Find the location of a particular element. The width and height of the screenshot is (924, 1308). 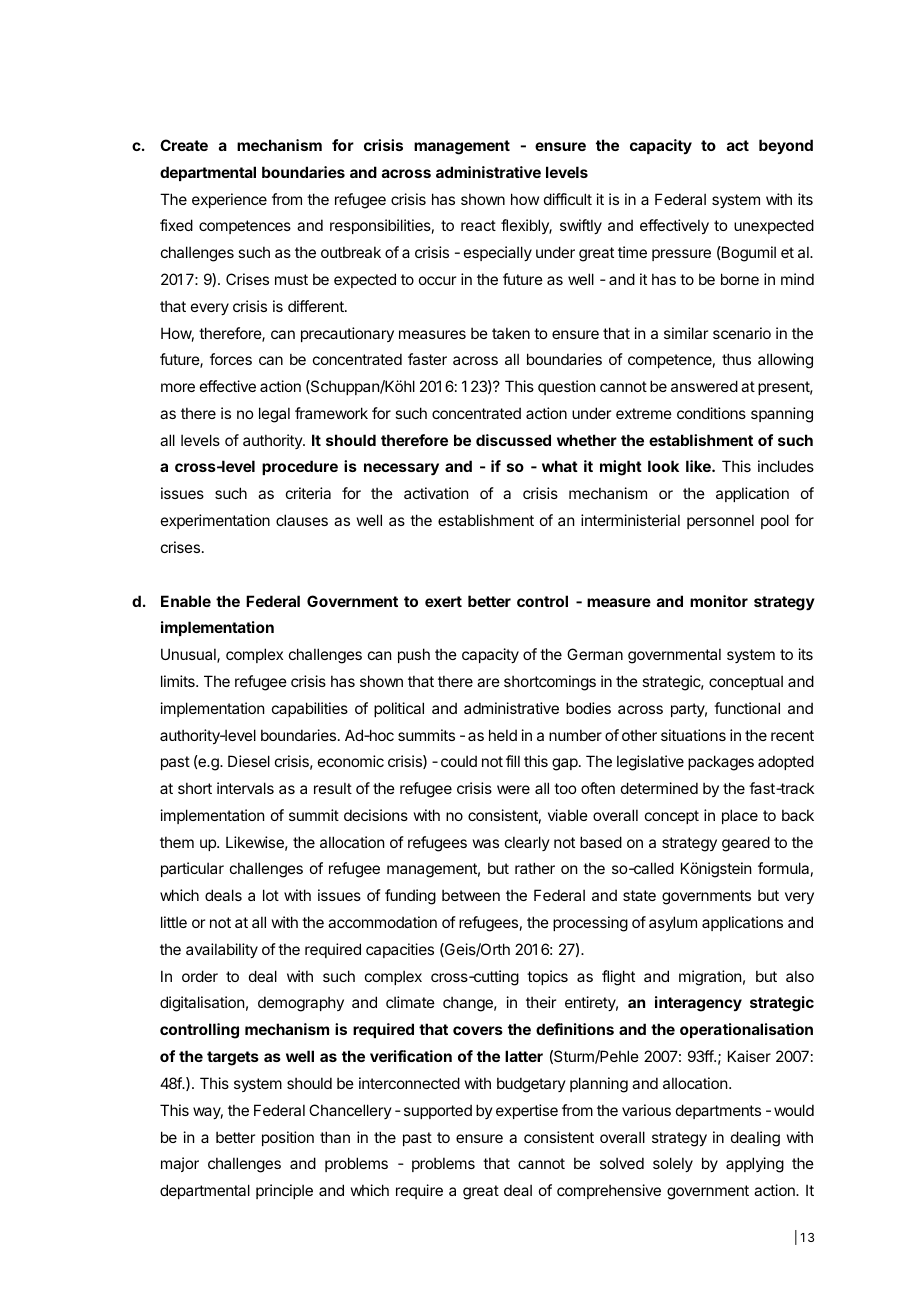

beyond is located at coordinates (786, 146).
